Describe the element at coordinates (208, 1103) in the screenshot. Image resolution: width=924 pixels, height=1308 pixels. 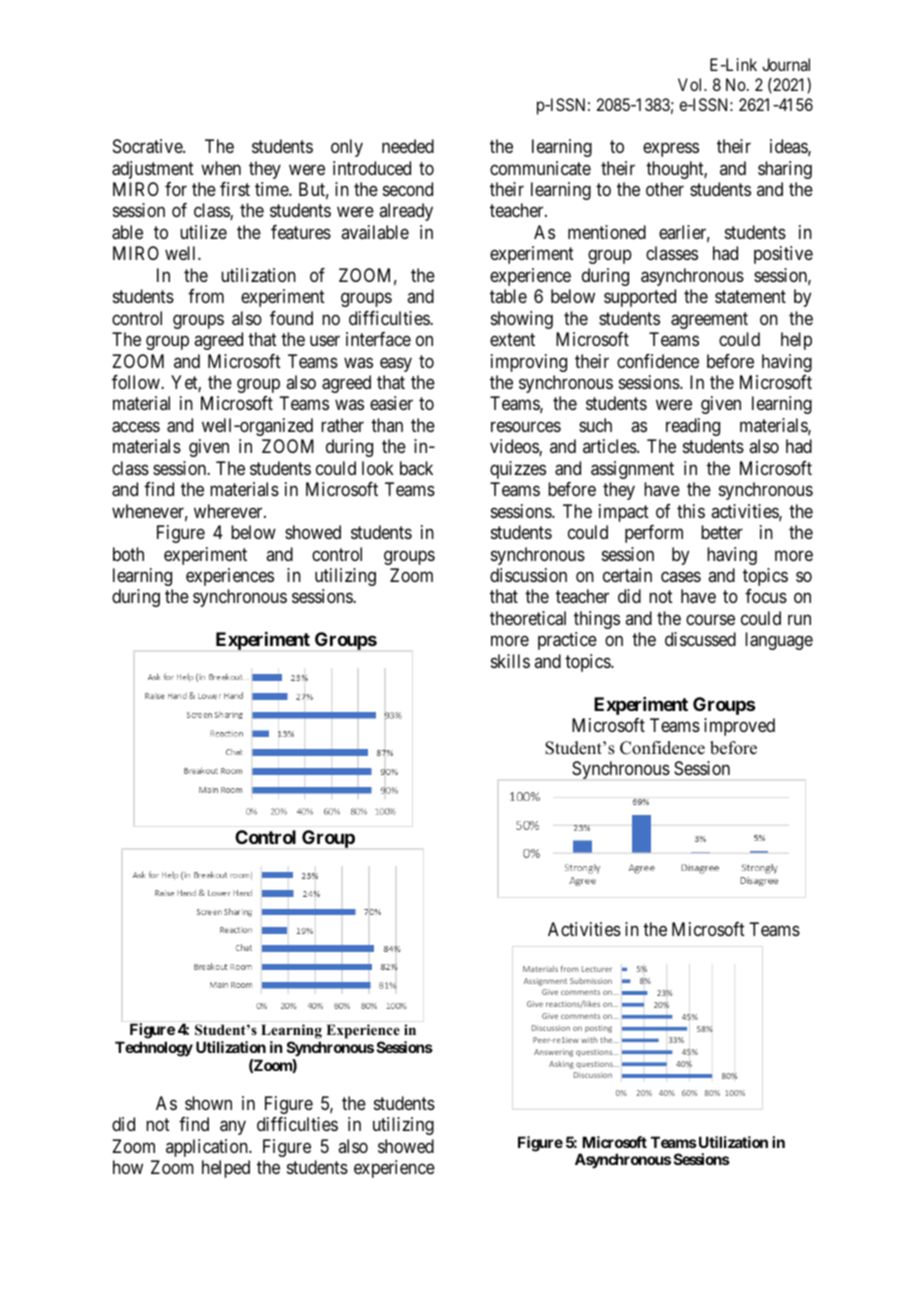
I see `shown` at that location.
